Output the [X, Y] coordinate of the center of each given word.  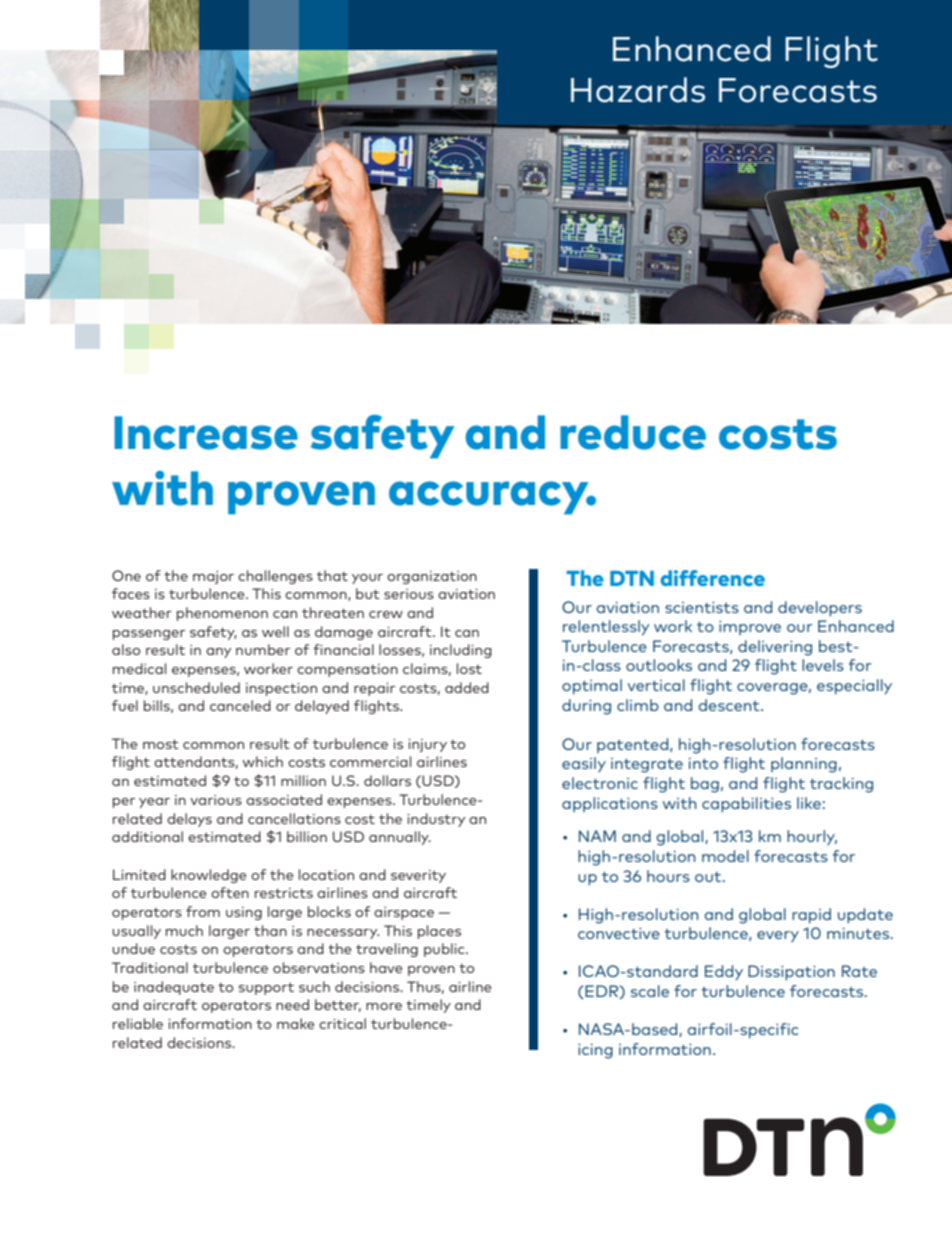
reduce [633, 432]
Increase [206, 433]
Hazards [638, 90]
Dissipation [791, 973]
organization [432, 577]
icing [595, 1051]
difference [712, 578]
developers [820, 609]
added [467, 687]
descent [730, 705]
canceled [240, 705]
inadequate [174, 988]
